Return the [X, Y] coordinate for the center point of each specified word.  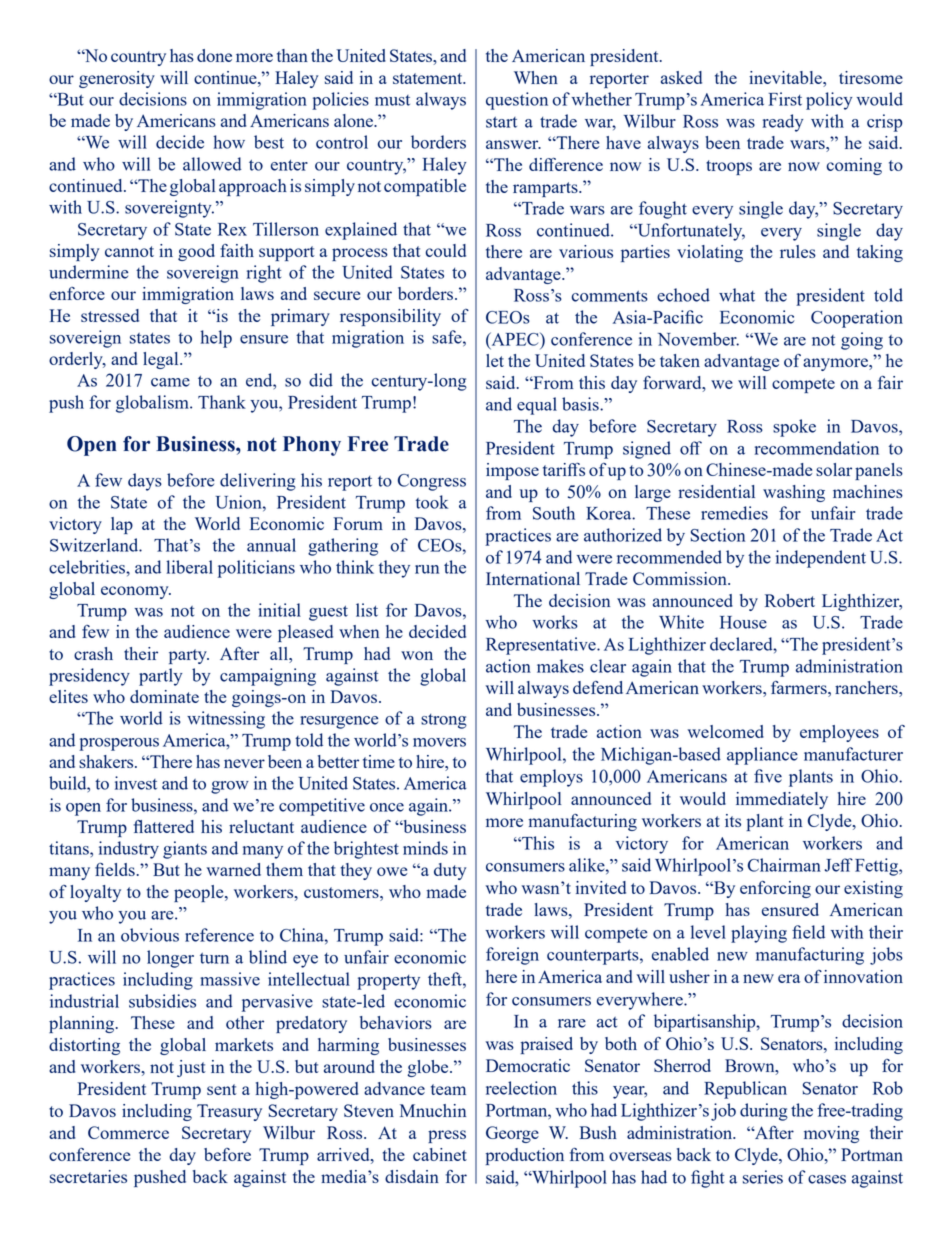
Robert [790, 600]
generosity [117, 79]
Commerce [128, 1132]
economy [136, 592]
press [447, 1136]
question [517, 101]
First [785, 99]
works [555, 622]
